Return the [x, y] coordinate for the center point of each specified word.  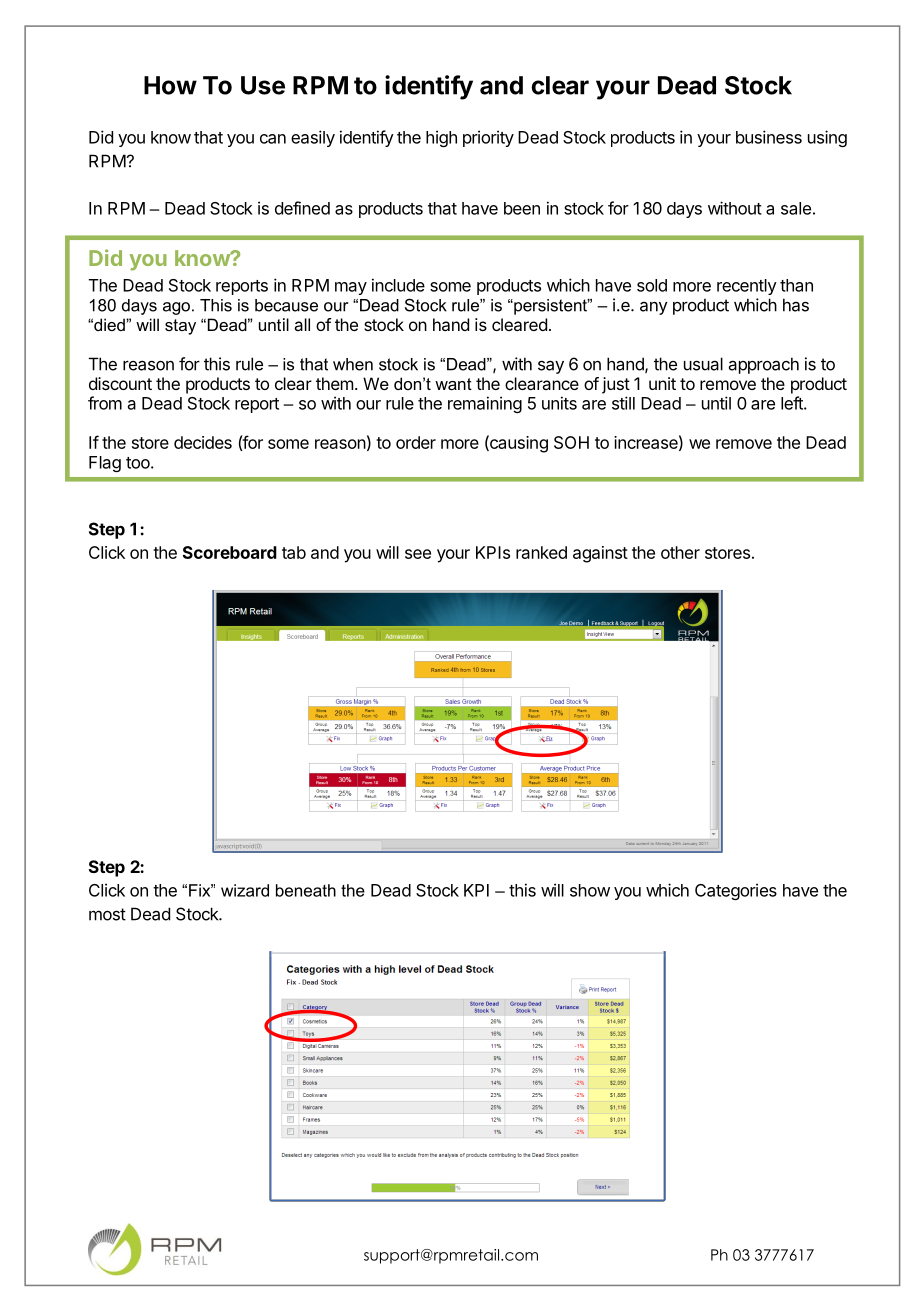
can [273, 139]
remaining [485, 404]
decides [203, 442]
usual [703, 364]
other [680, 552]
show [590, 890]
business [769, 137]
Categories [736, 891]
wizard [245, 890]
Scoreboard [230, 552]
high [441, 138]
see [418, 554]
